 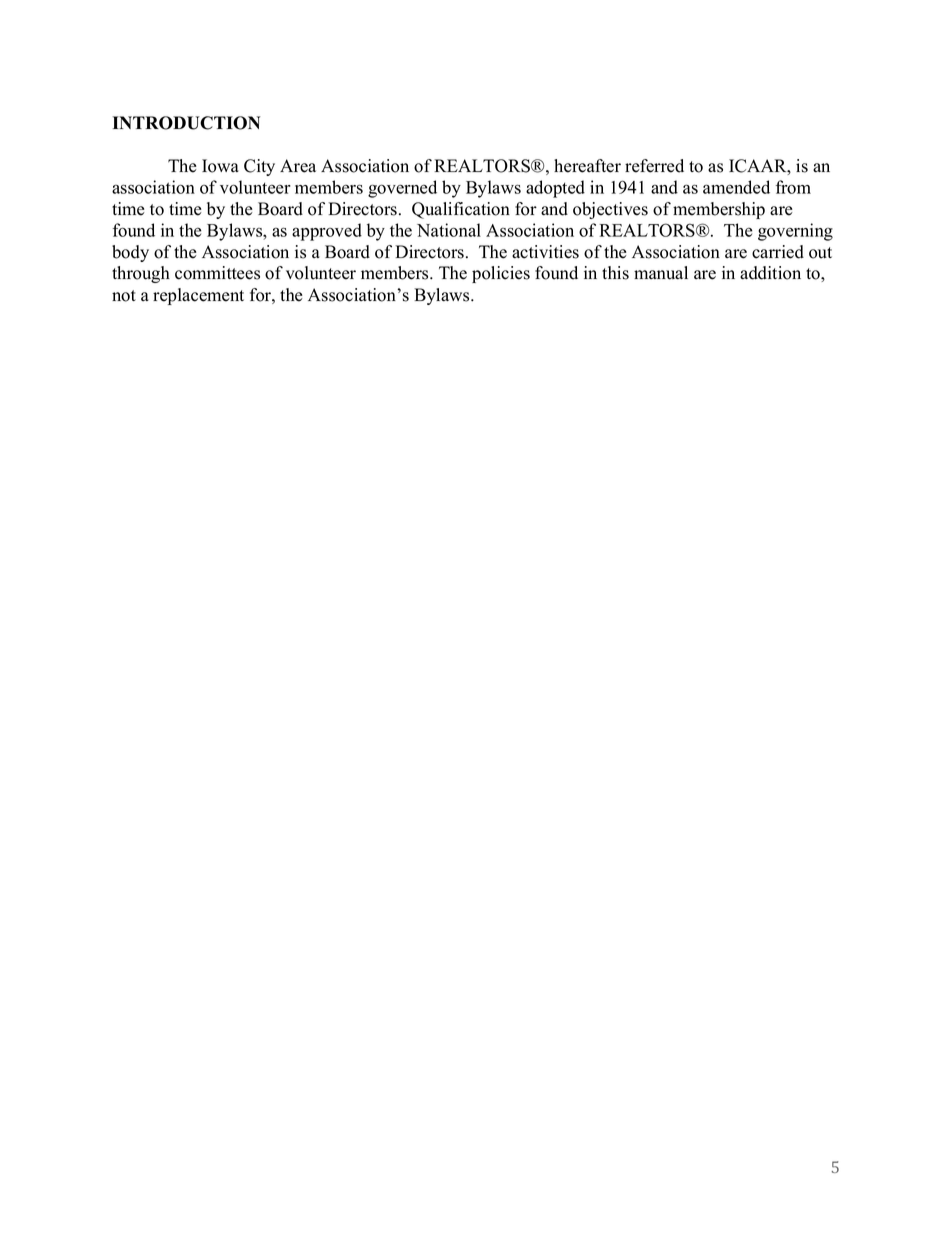 I want to click on replacement, so click(x=198, y=296).
